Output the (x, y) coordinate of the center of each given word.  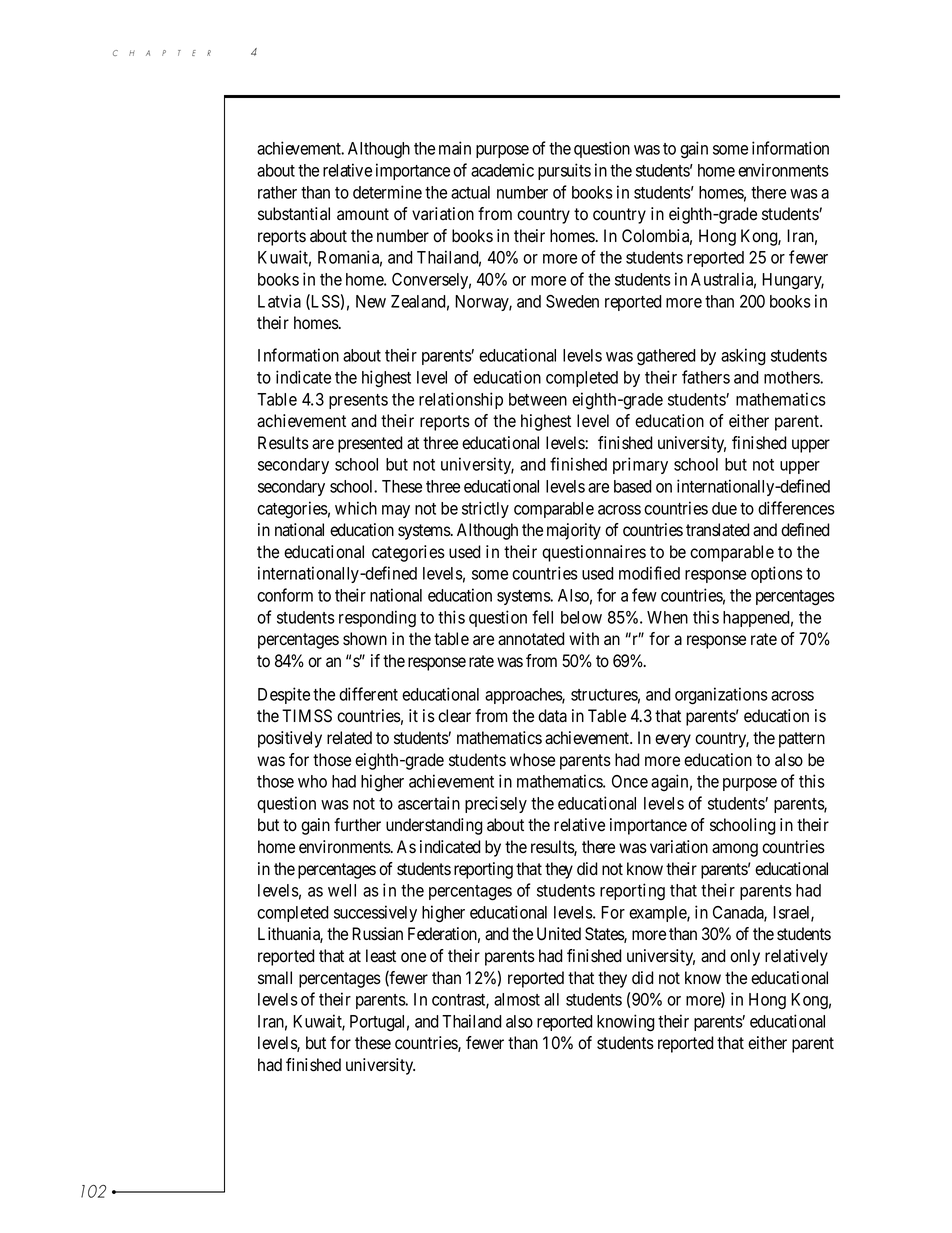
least (381, 956)
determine (387, 192)
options (777, 574)
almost (517, 999)
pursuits (564, 171)
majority (574, 531)
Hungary (793, 281)
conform (285, 595)
